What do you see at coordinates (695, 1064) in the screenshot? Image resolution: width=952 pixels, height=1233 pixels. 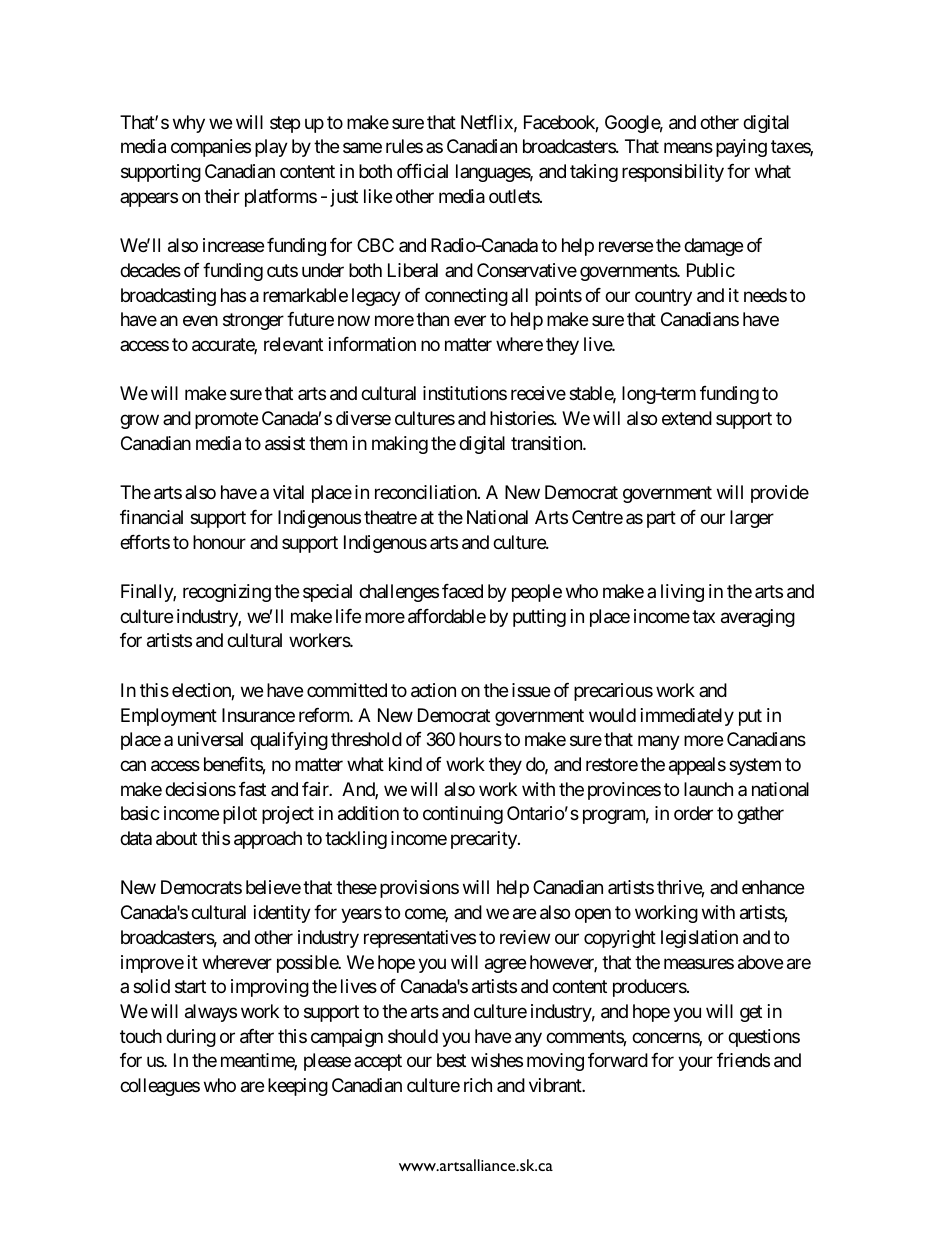 I see `your` at bounding box center [695, 1064].
